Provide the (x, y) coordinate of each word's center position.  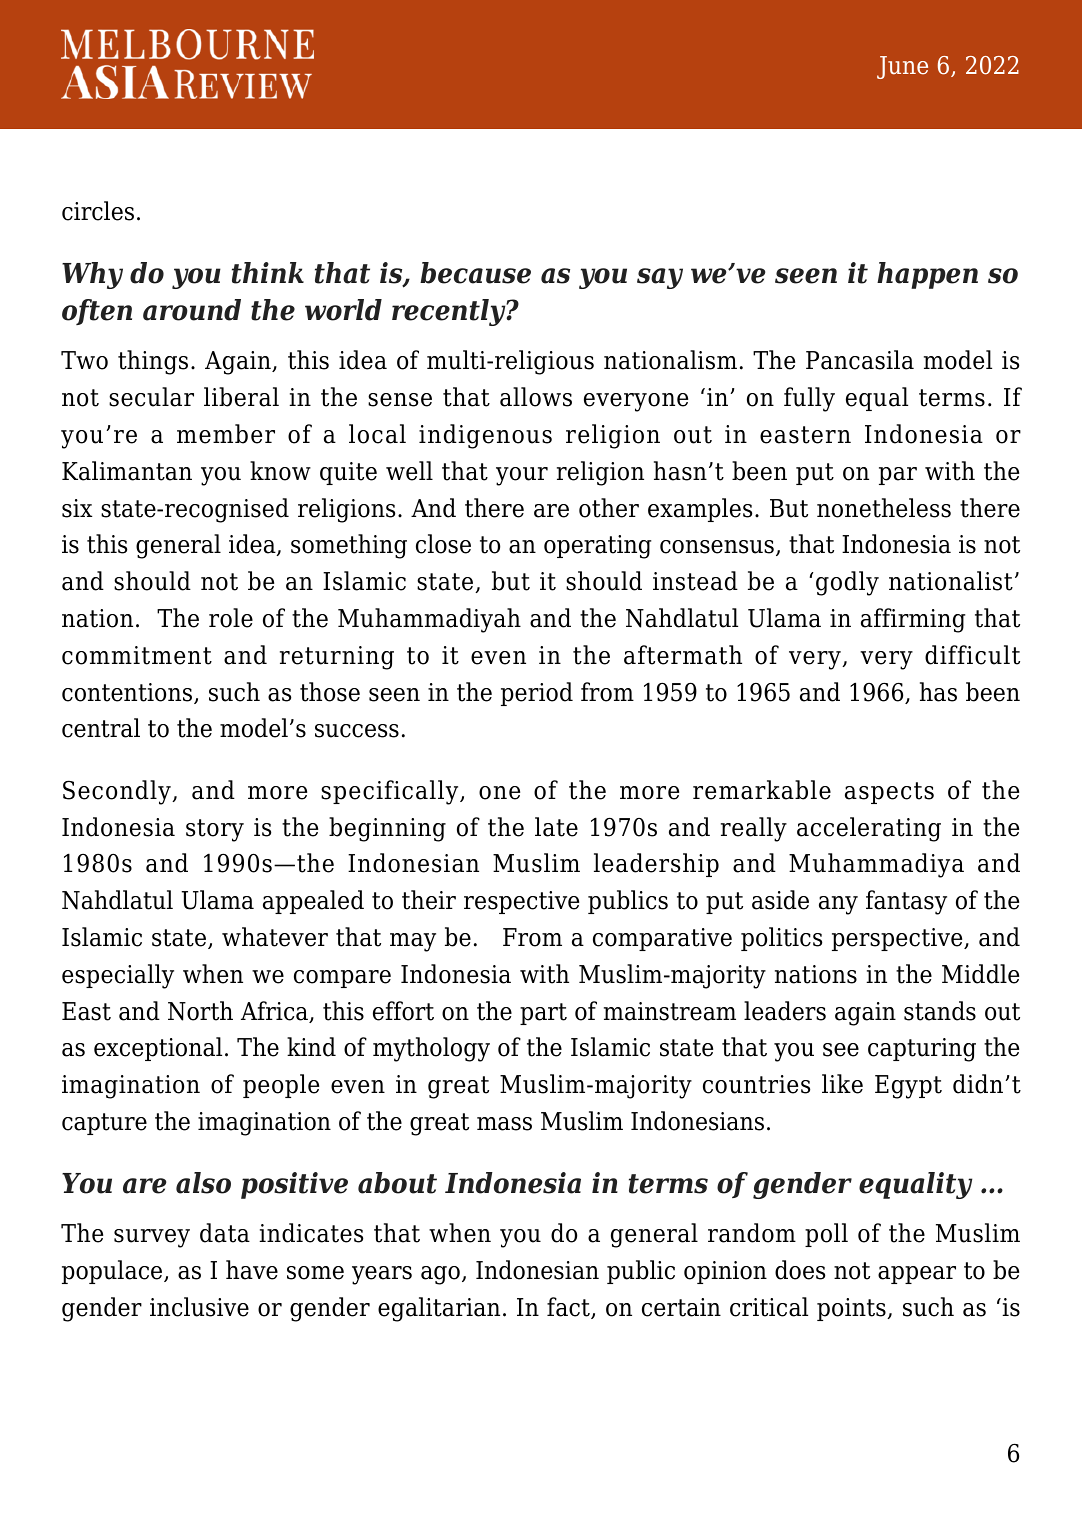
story (215, 830)
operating (597, 547)
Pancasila (860, 360)
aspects (889, 793)
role (231, 618)
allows (536, 397)
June (902, 67)
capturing (922, 1050)
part (543, 1014)
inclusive (199, 1307)
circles (98, 211)
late (556, 827)
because (475, 273)
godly (847, 583)
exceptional (158, 1049)
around (192, 310)
